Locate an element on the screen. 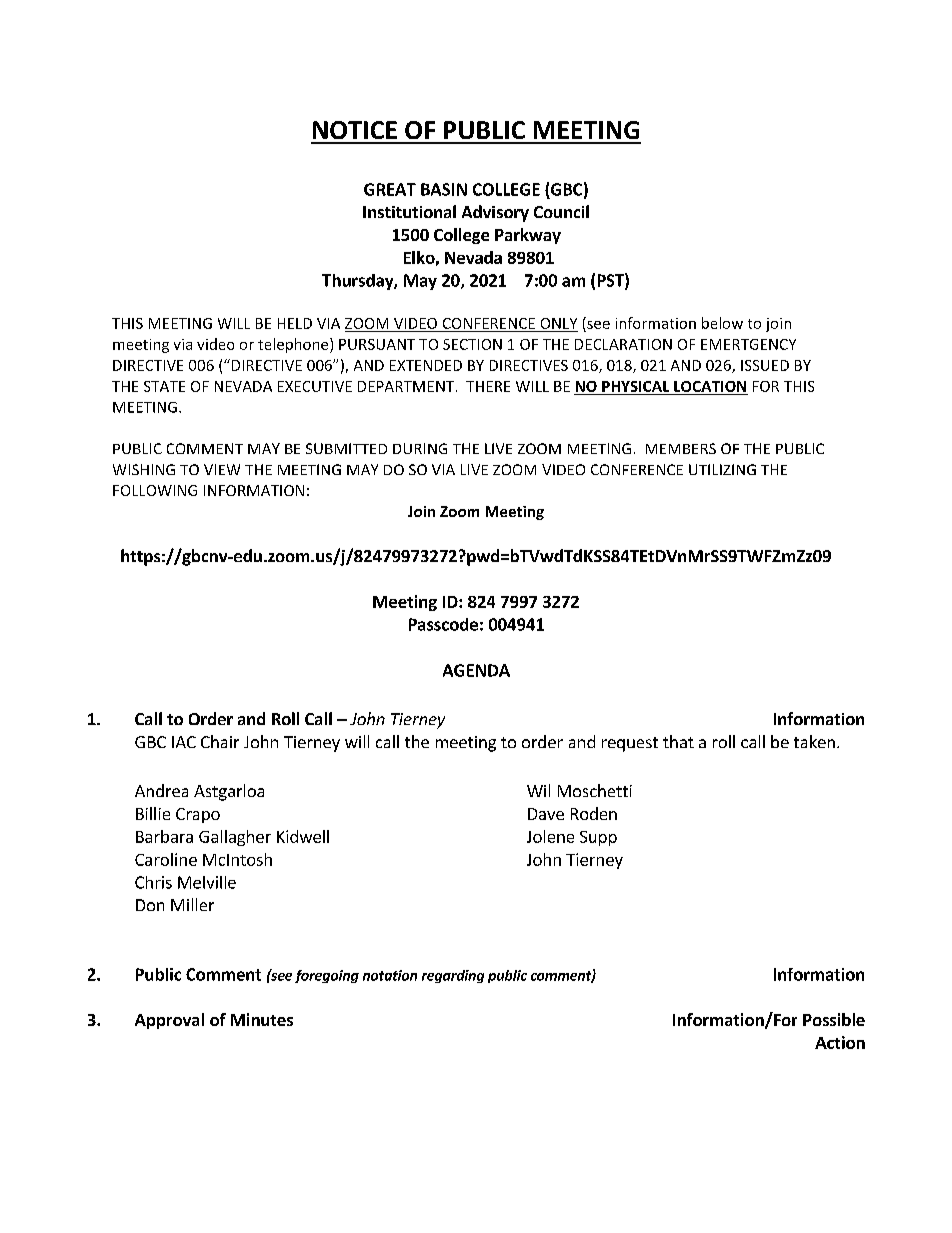 The width and height of the screenshot is (952, 1233). Chair is located at coordinates (220, 741).
